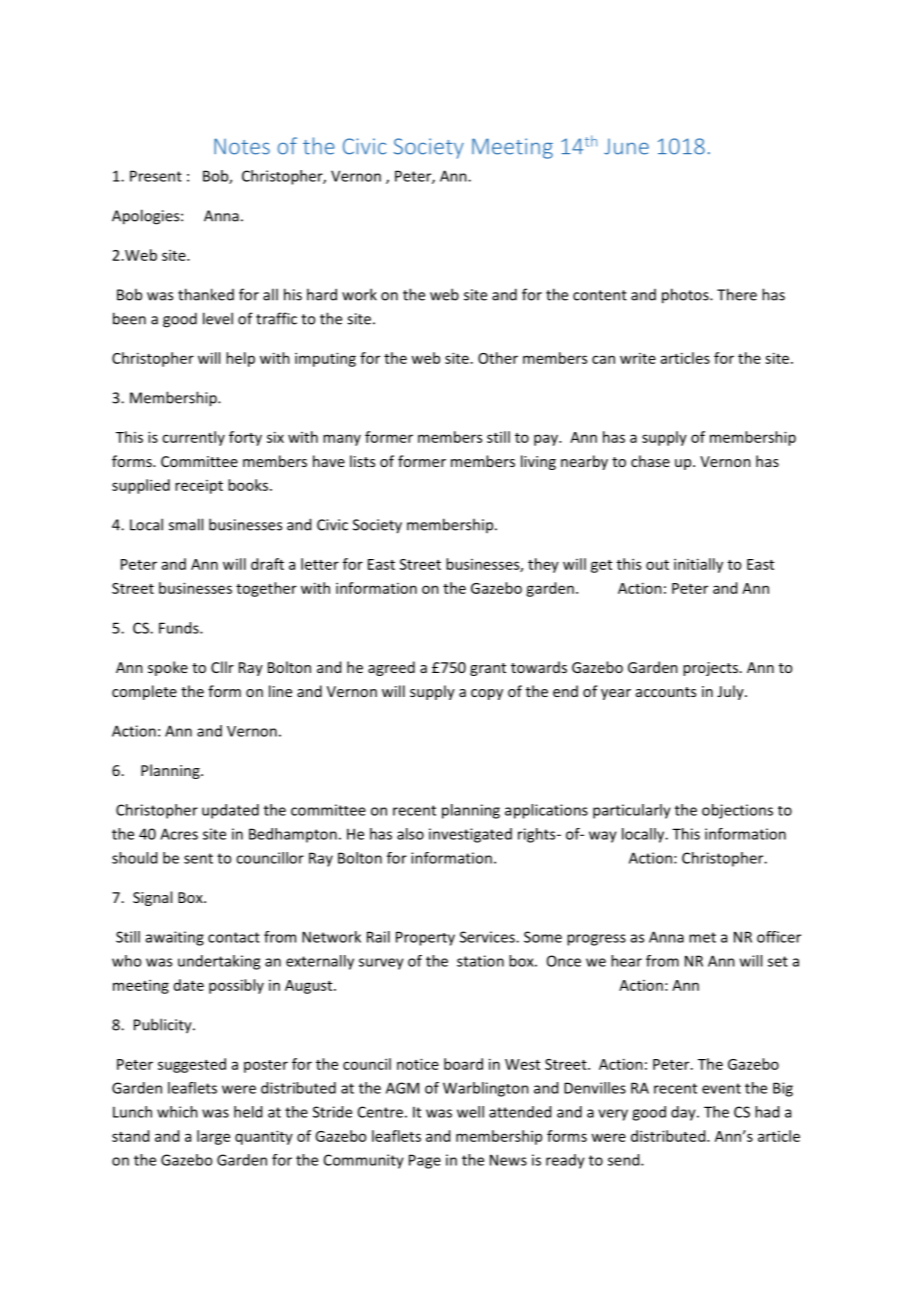  What do you see at coordinates (650, 461) in the screenshot?
I see `chase` at bounding box center [650, 461].
